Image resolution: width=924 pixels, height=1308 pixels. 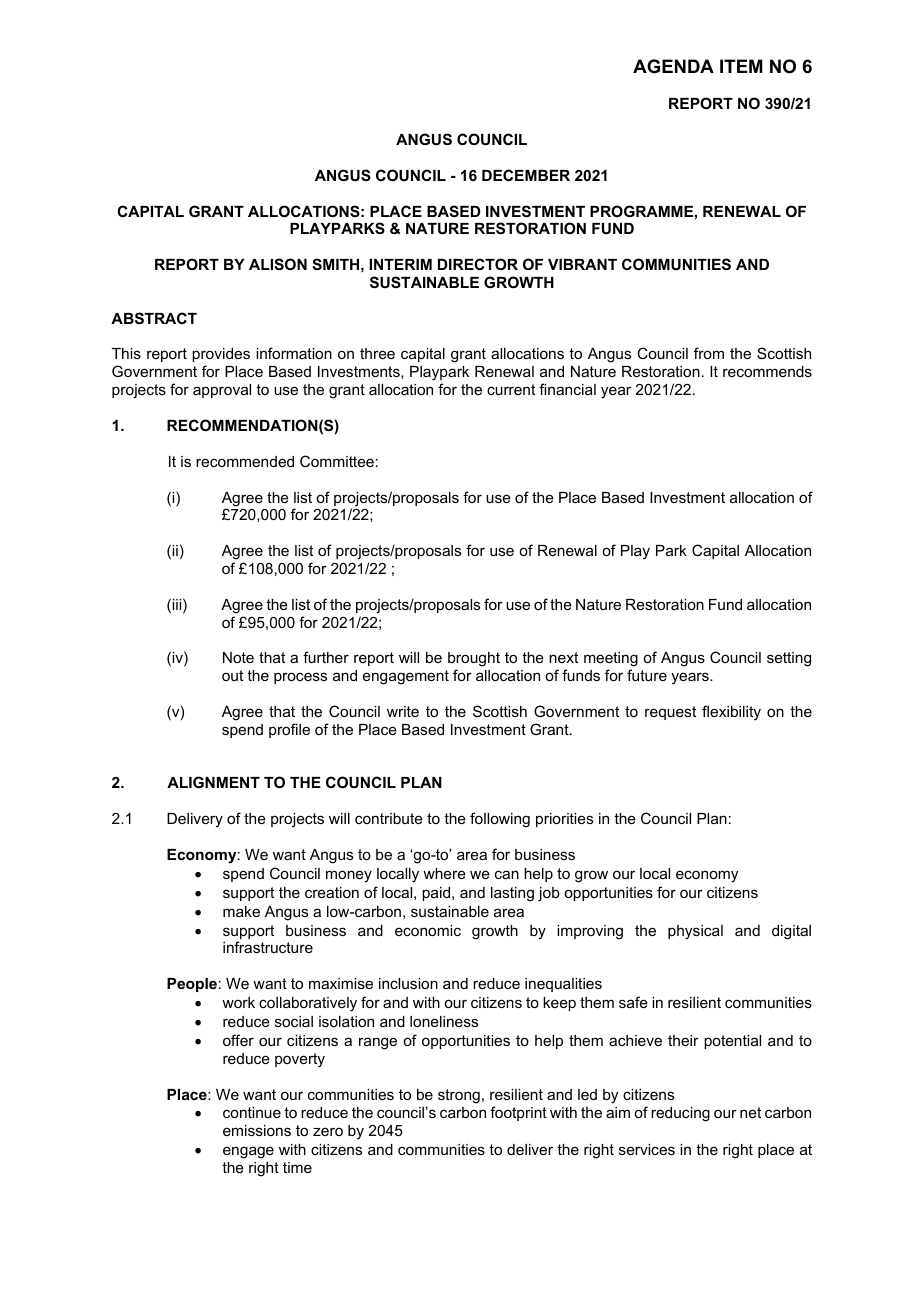 What do you see at coordinates (241, 911) in the screenshot?
I see `make` at bounding box center [241, 911].
